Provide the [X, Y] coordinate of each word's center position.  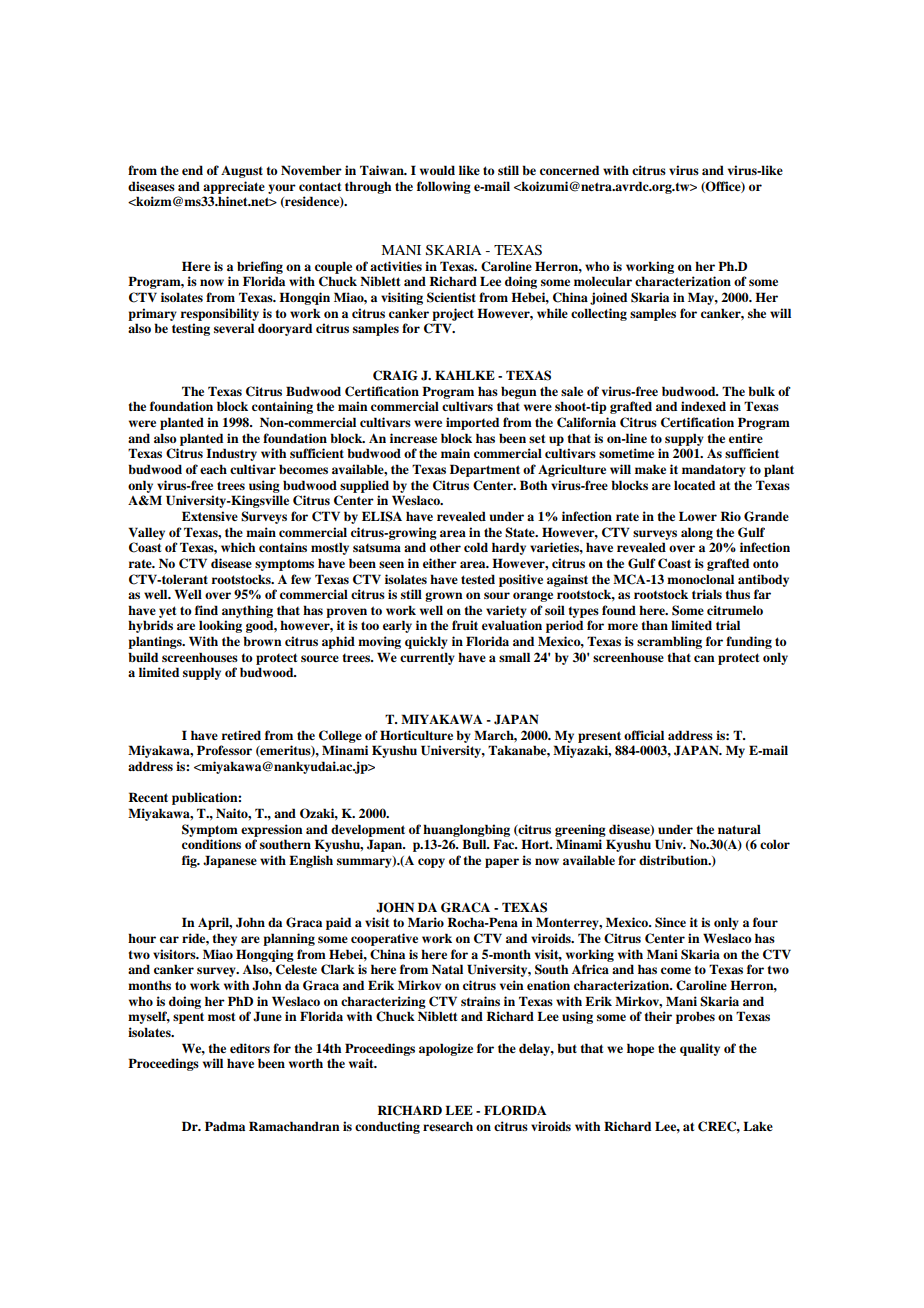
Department [485, 470]
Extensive [210, 516]
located [694, 485]
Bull [475, 844]
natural [739, 829]
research [448, 1126]
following [444, 187]
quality [700, 1049]
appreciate [234, 187]
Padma [225, 1126]
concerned [569, 170]
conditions [211, 844]
